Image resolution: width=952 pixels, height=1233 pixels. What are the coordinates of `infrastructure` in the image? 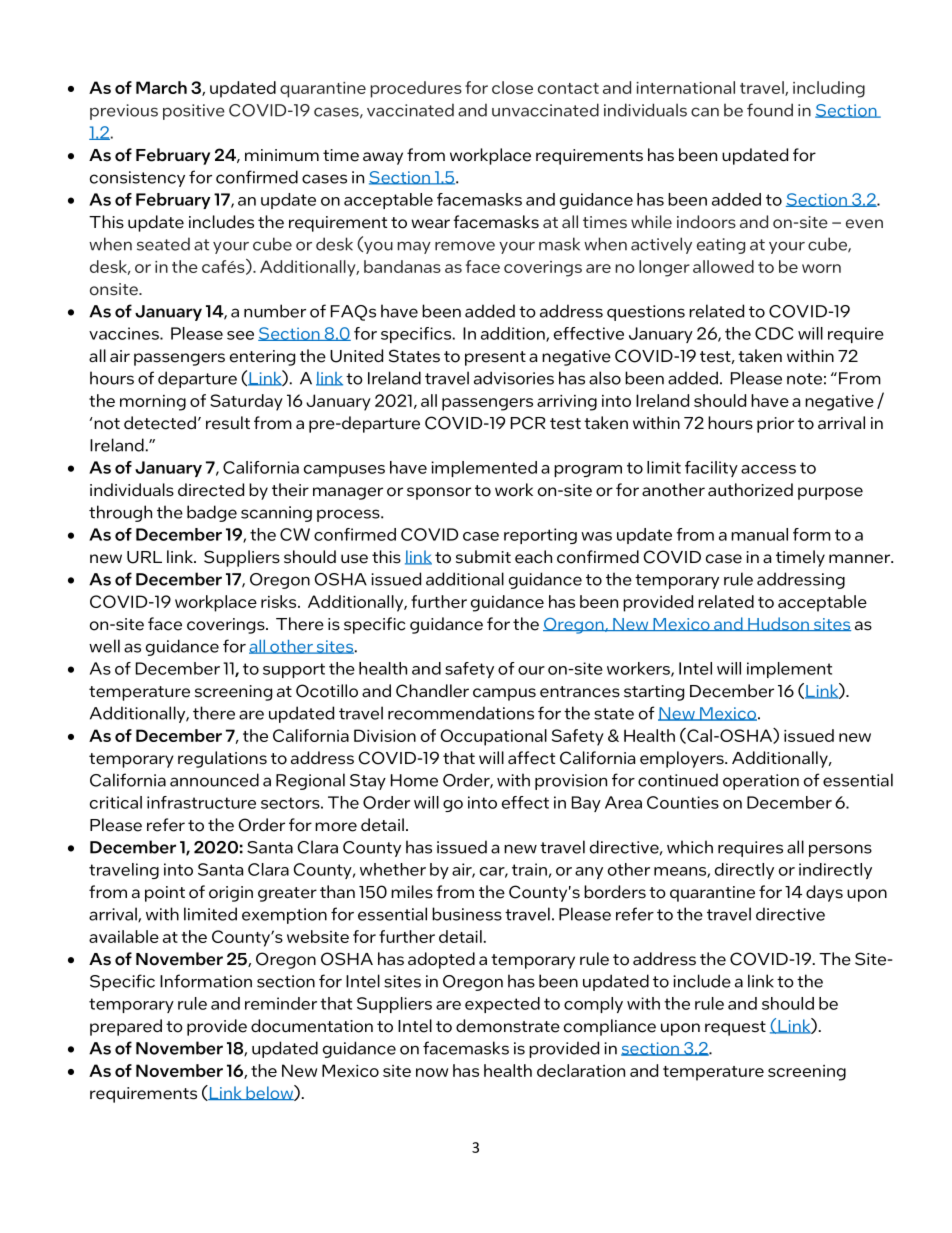 It's located at (201, 802).
